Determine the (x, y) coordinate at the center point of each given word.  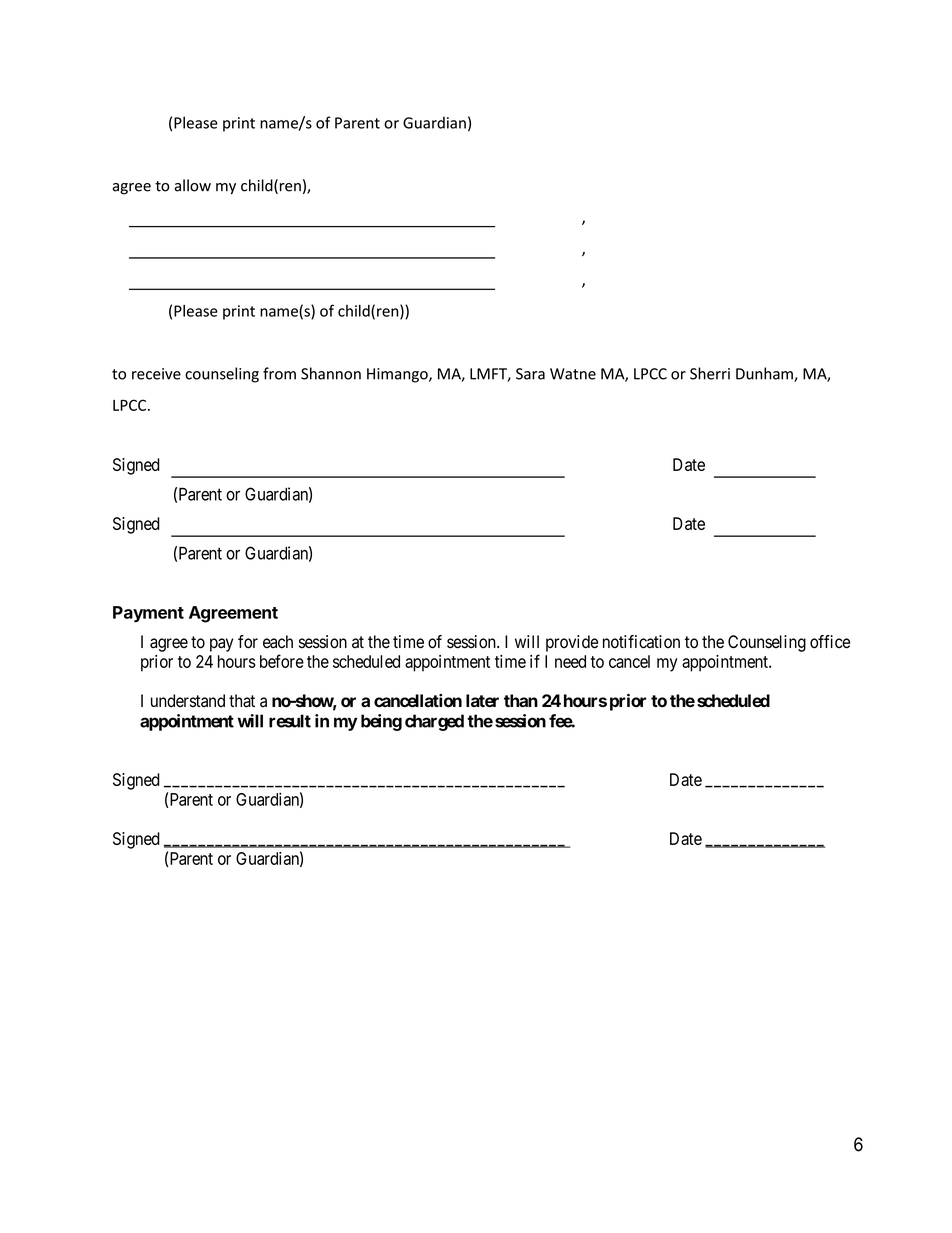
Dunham (765, 374)
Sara (530, 374)
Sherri (710, 373)
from (279, 373)
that (242, 701)
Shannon (331, 373)
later (482, 701)
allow (192, 185)
